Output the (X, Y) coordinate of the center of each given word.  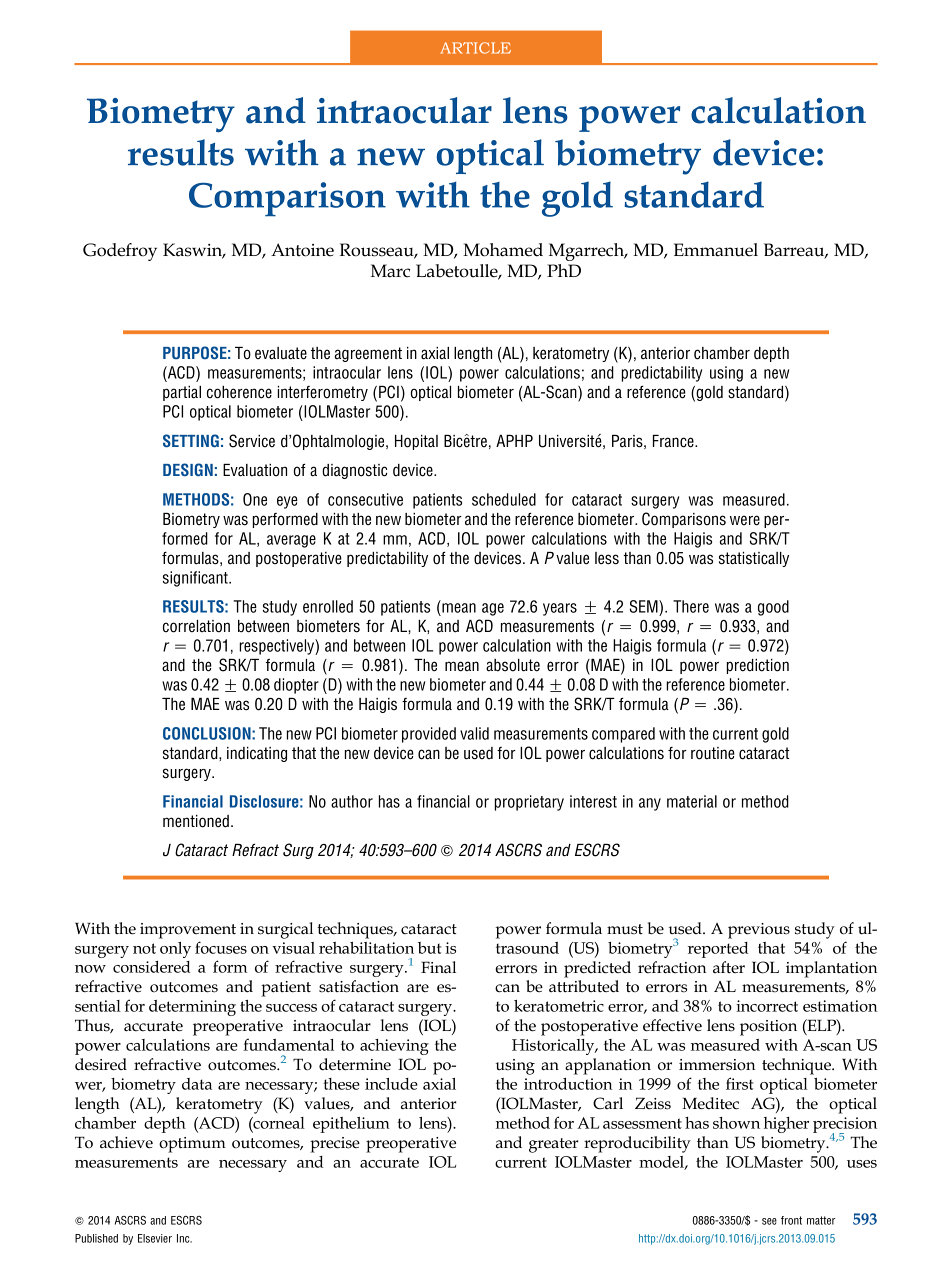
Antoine (302, 250)
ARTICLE (475, 48)
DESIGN (188, 469)
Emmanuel (716, 250)
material (692, 801)
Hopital (416, 442)
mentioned (196, 821)
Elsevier (155, 1238)
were (745, 520)
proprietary (529, 803)
